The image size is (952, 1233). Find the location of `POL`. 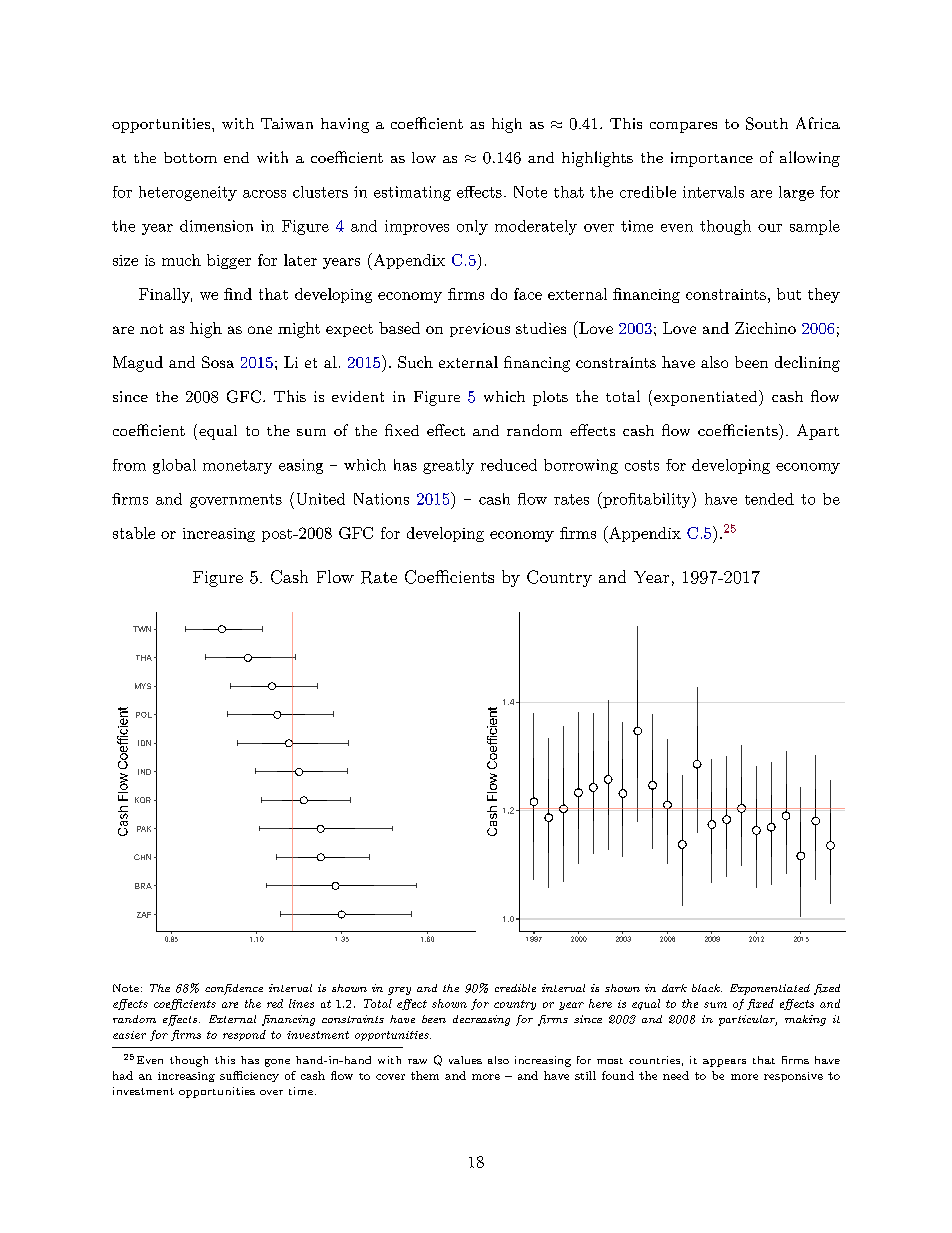

POL is located at coordinates (144, 715).
